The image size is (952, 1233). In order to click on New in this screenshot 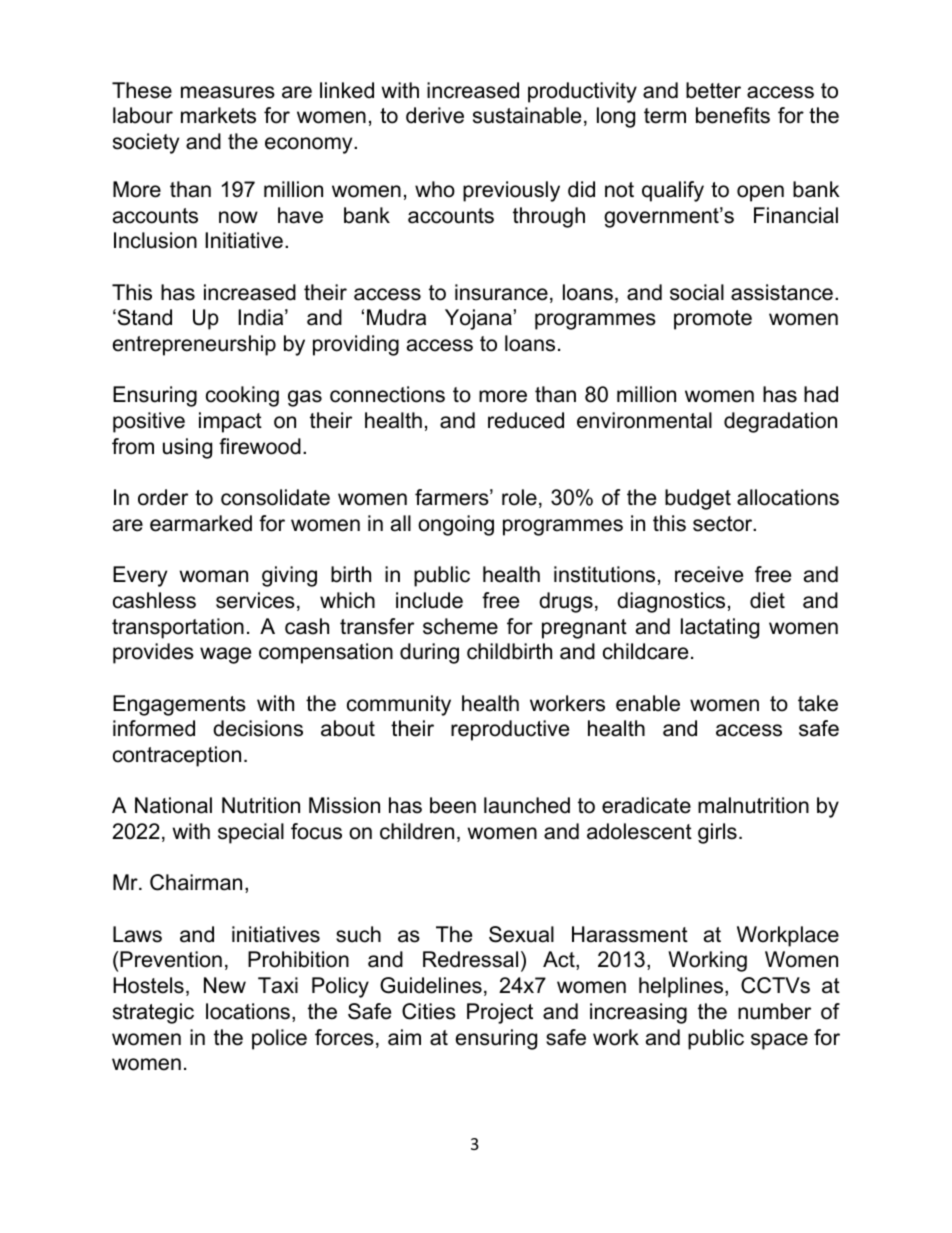, I will do `click(225, 985)`.
